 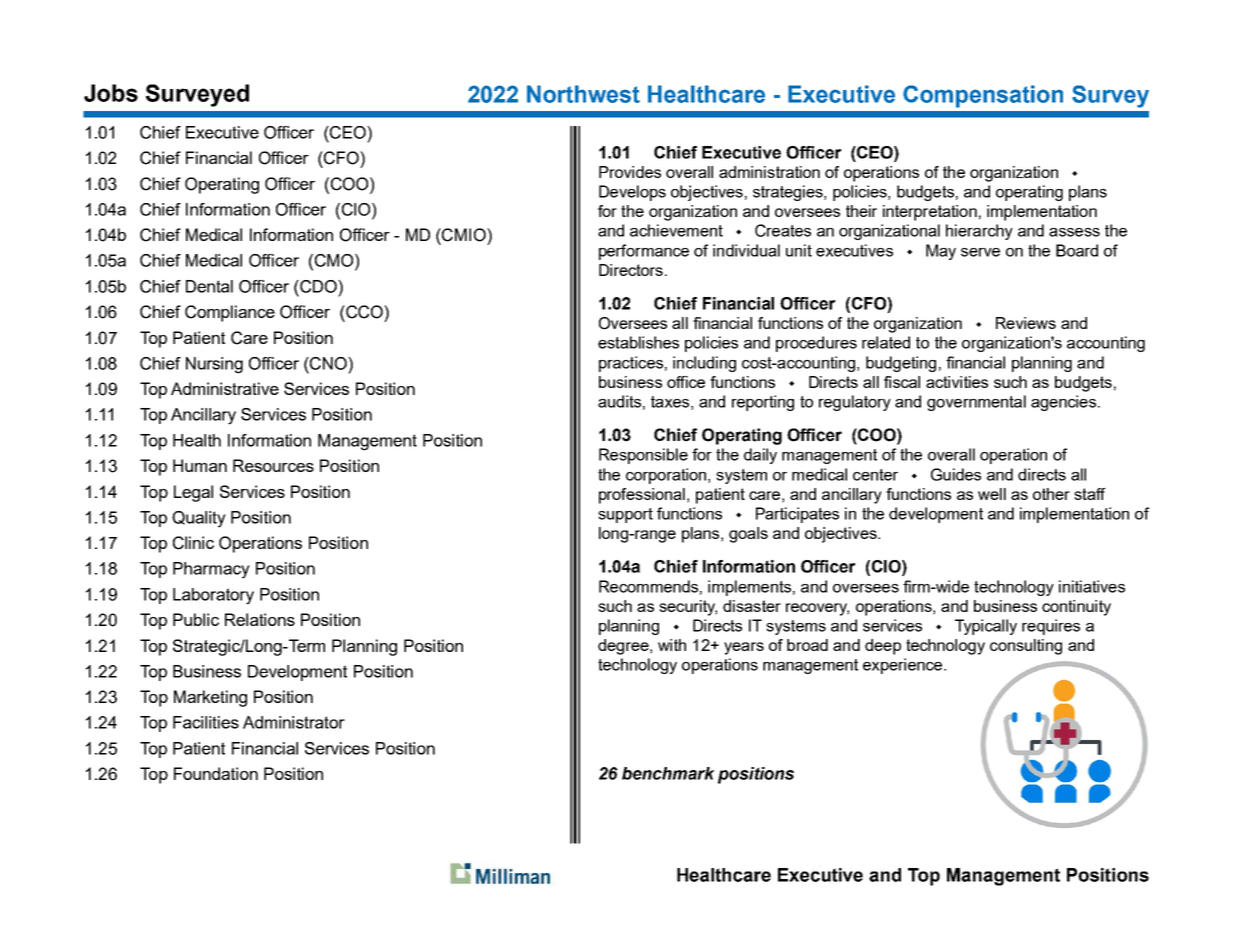 What do you see at coordinates (111, 93) in the document?
I see `Jobs` at bounding box center [111, 93].
